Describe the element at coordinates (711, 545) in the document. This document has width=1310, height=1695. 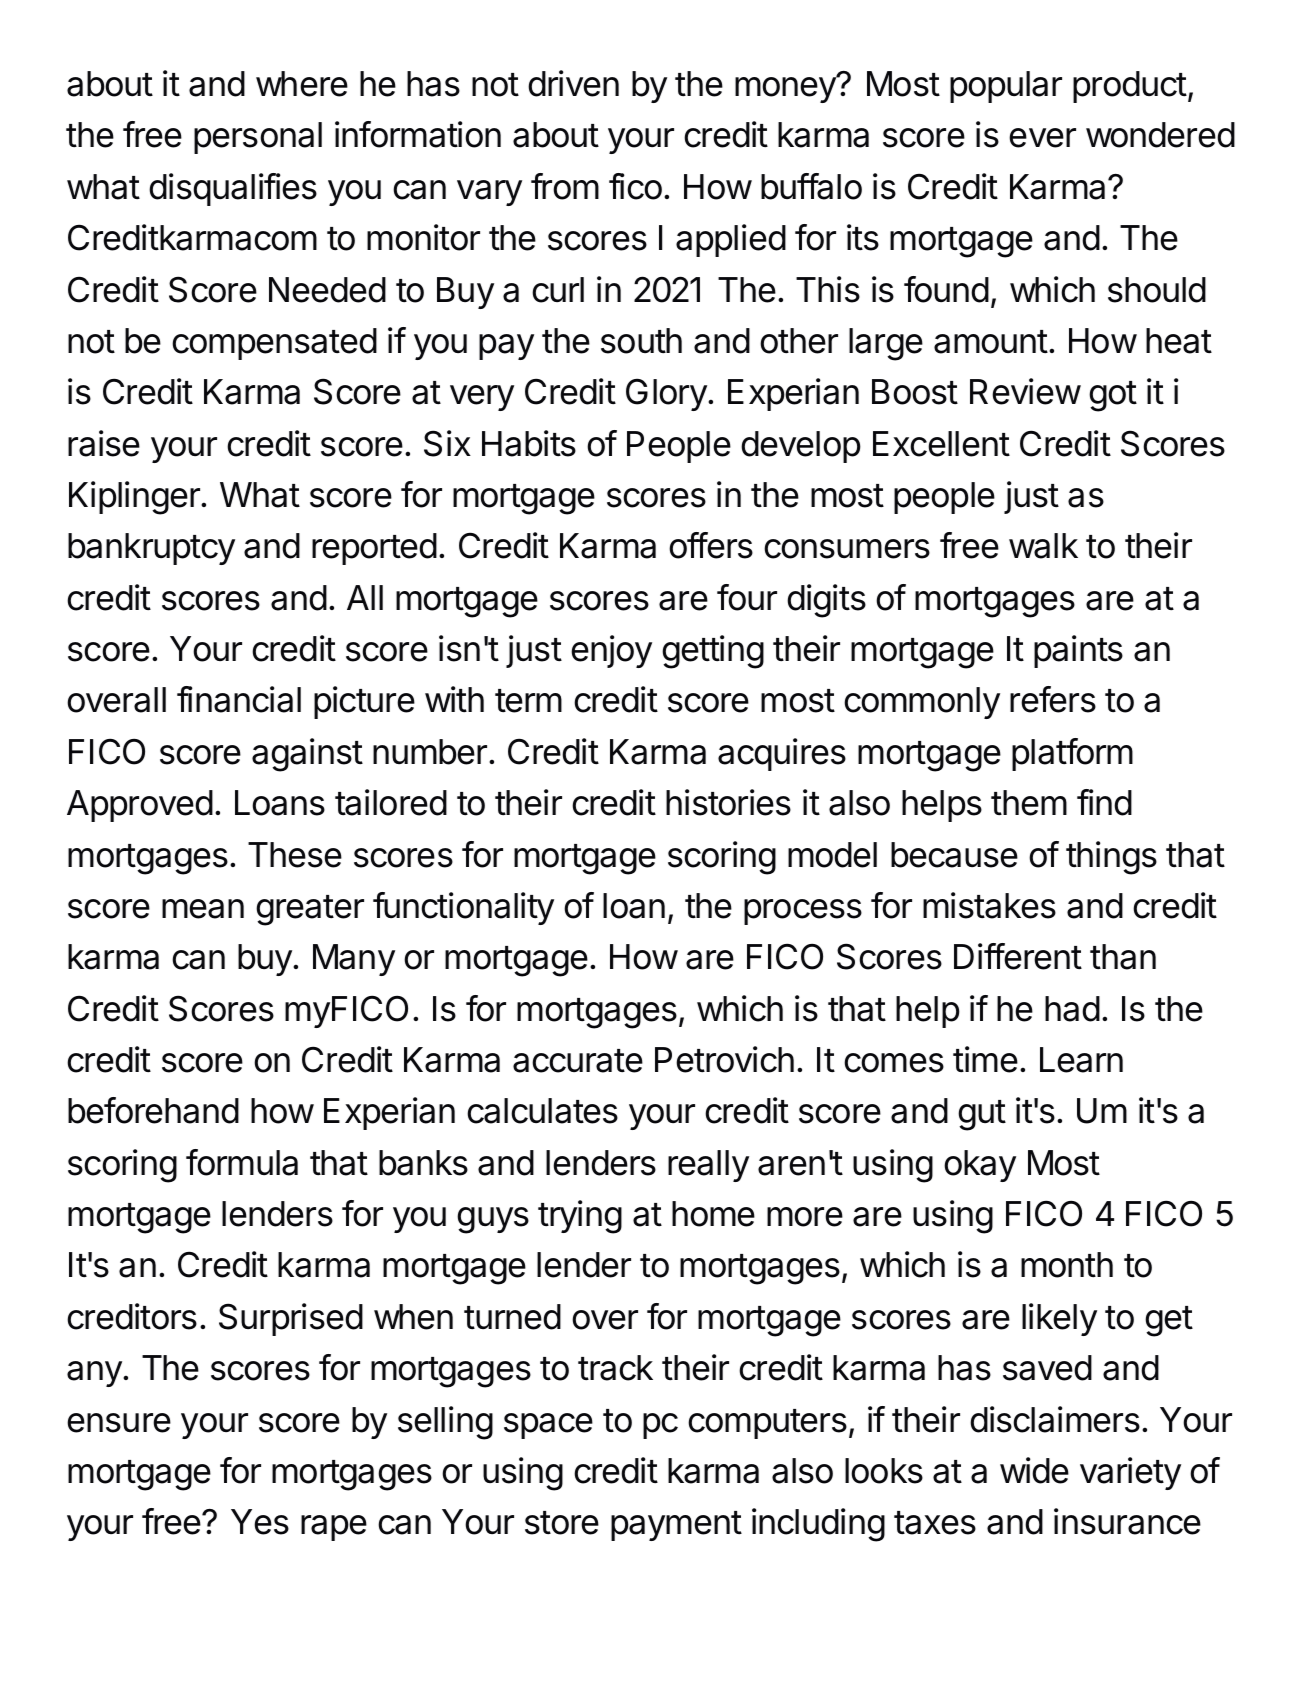
I see `offers` at that location.
